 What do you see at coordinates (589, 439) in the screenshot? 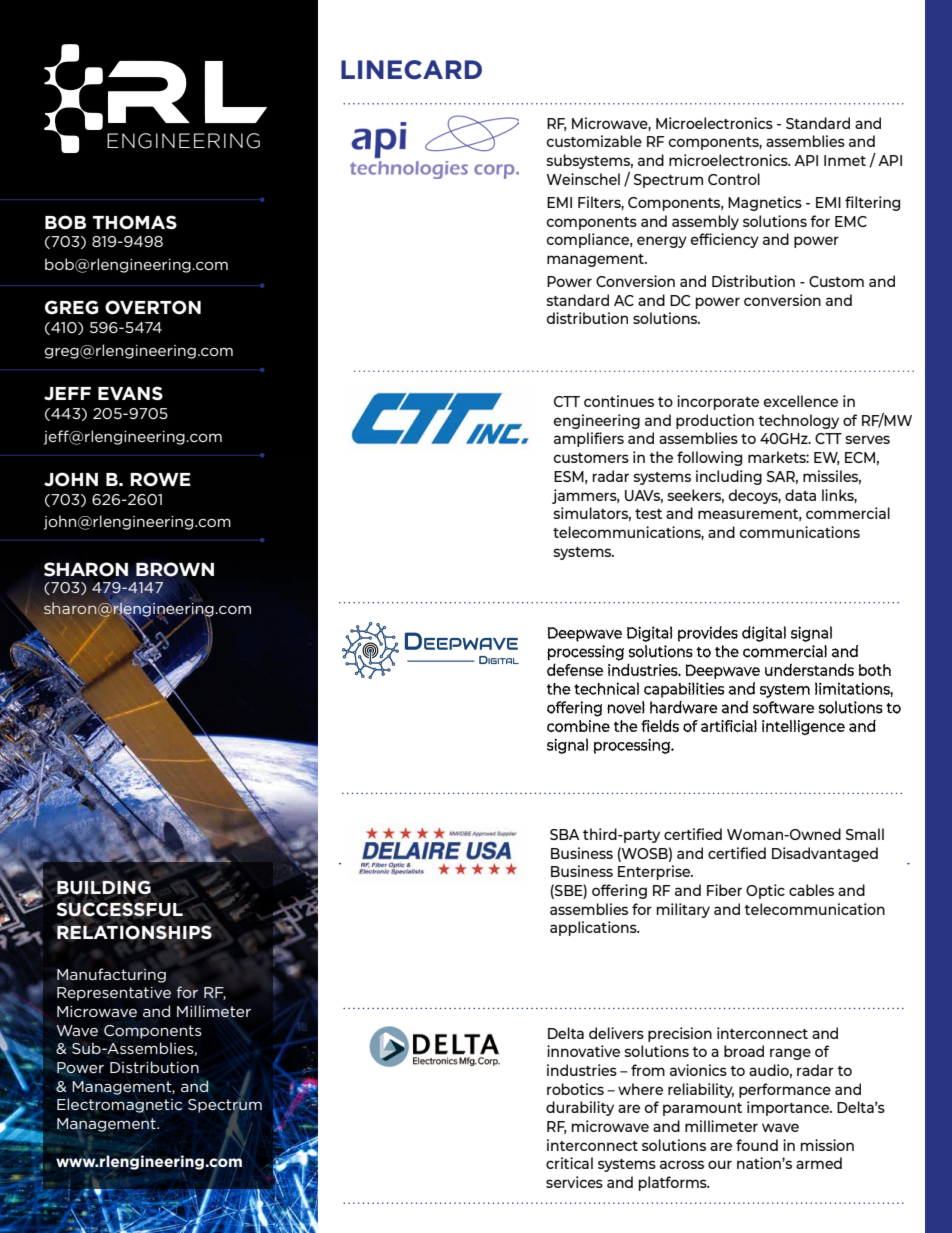
I see `amplifiers` at bounding box center [589, 439].
